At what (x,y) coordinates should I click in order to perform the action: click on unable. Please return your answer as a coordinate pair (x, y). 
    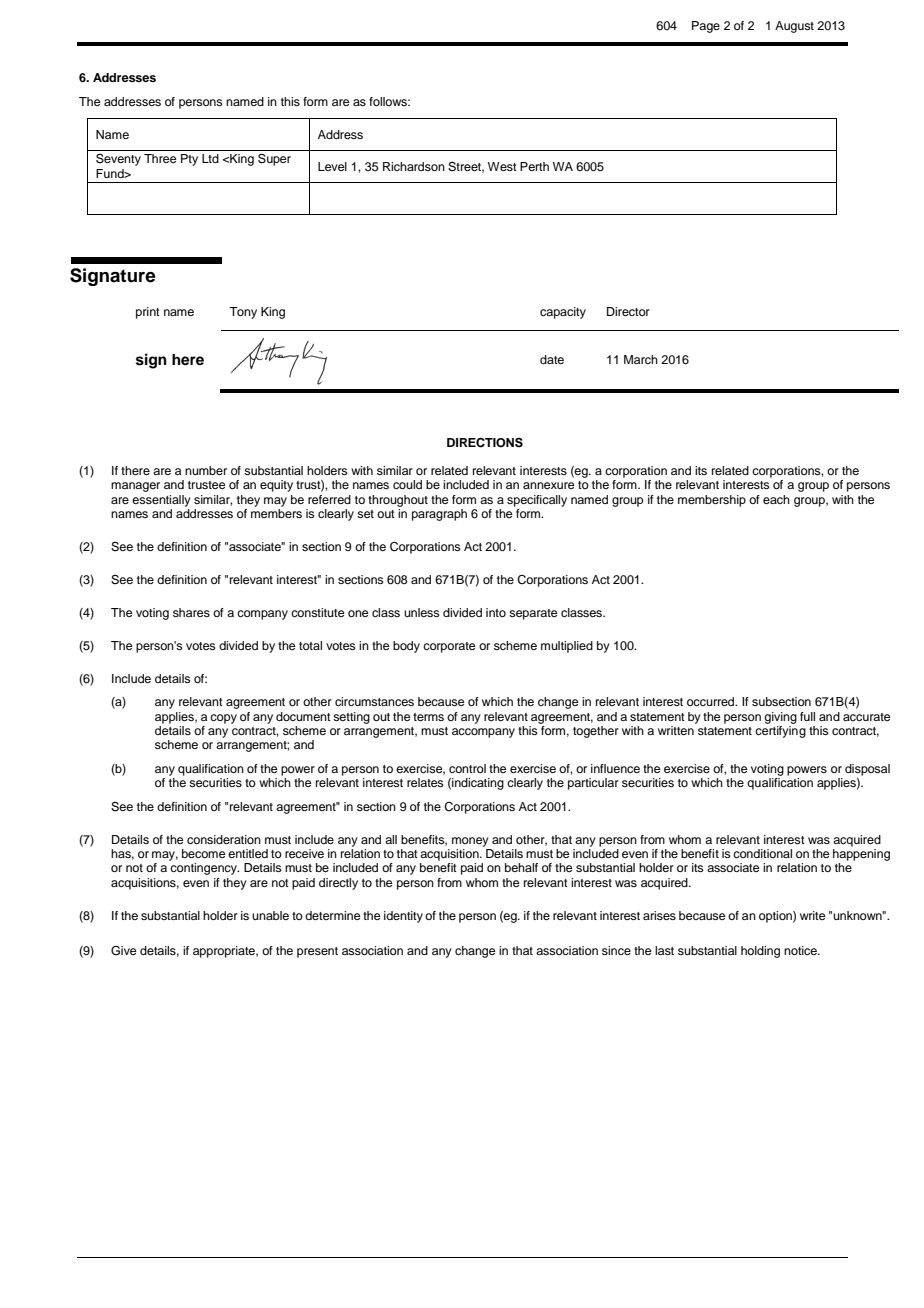
    Looking at the image, I should click on (270, 915).
